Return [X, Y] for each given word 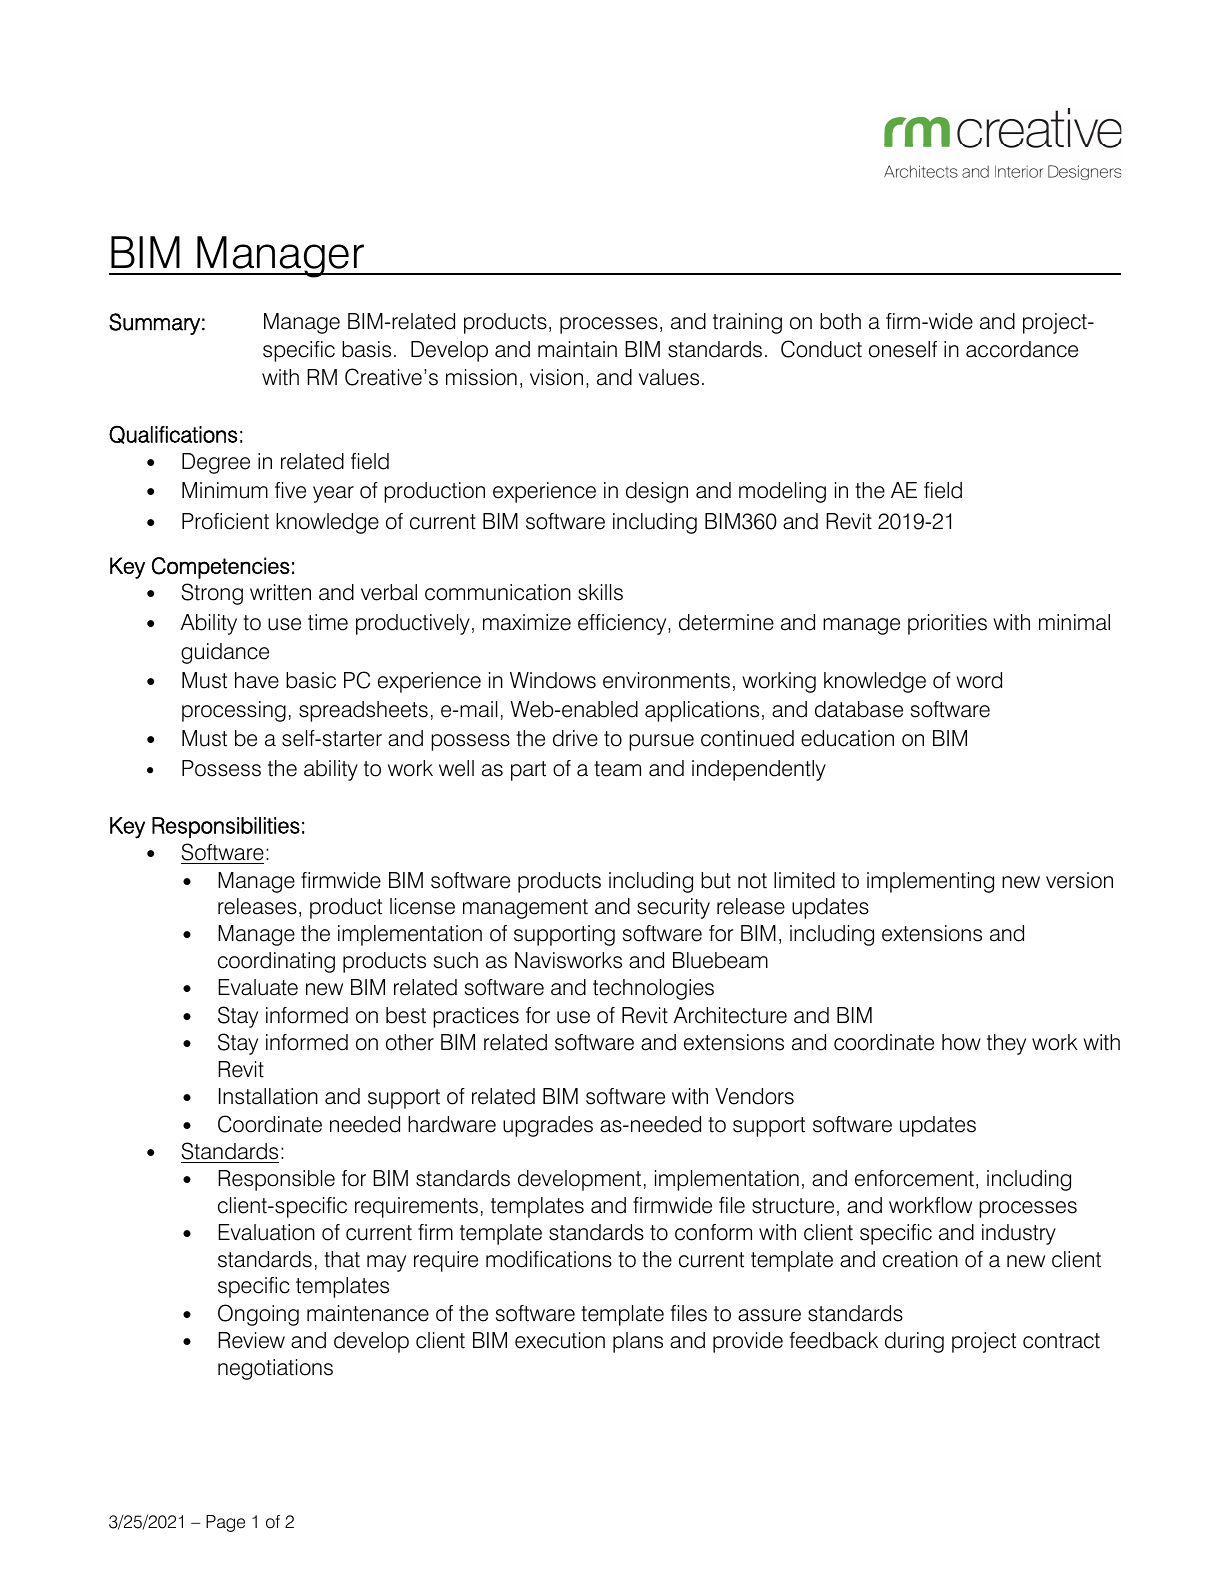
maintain [577, 349]
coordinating [276, 962]
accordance [1022, 349]
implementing [930, 882]
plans [638, 1342]
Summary [154, 324]
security [673, 908]
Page [225, 1523]
